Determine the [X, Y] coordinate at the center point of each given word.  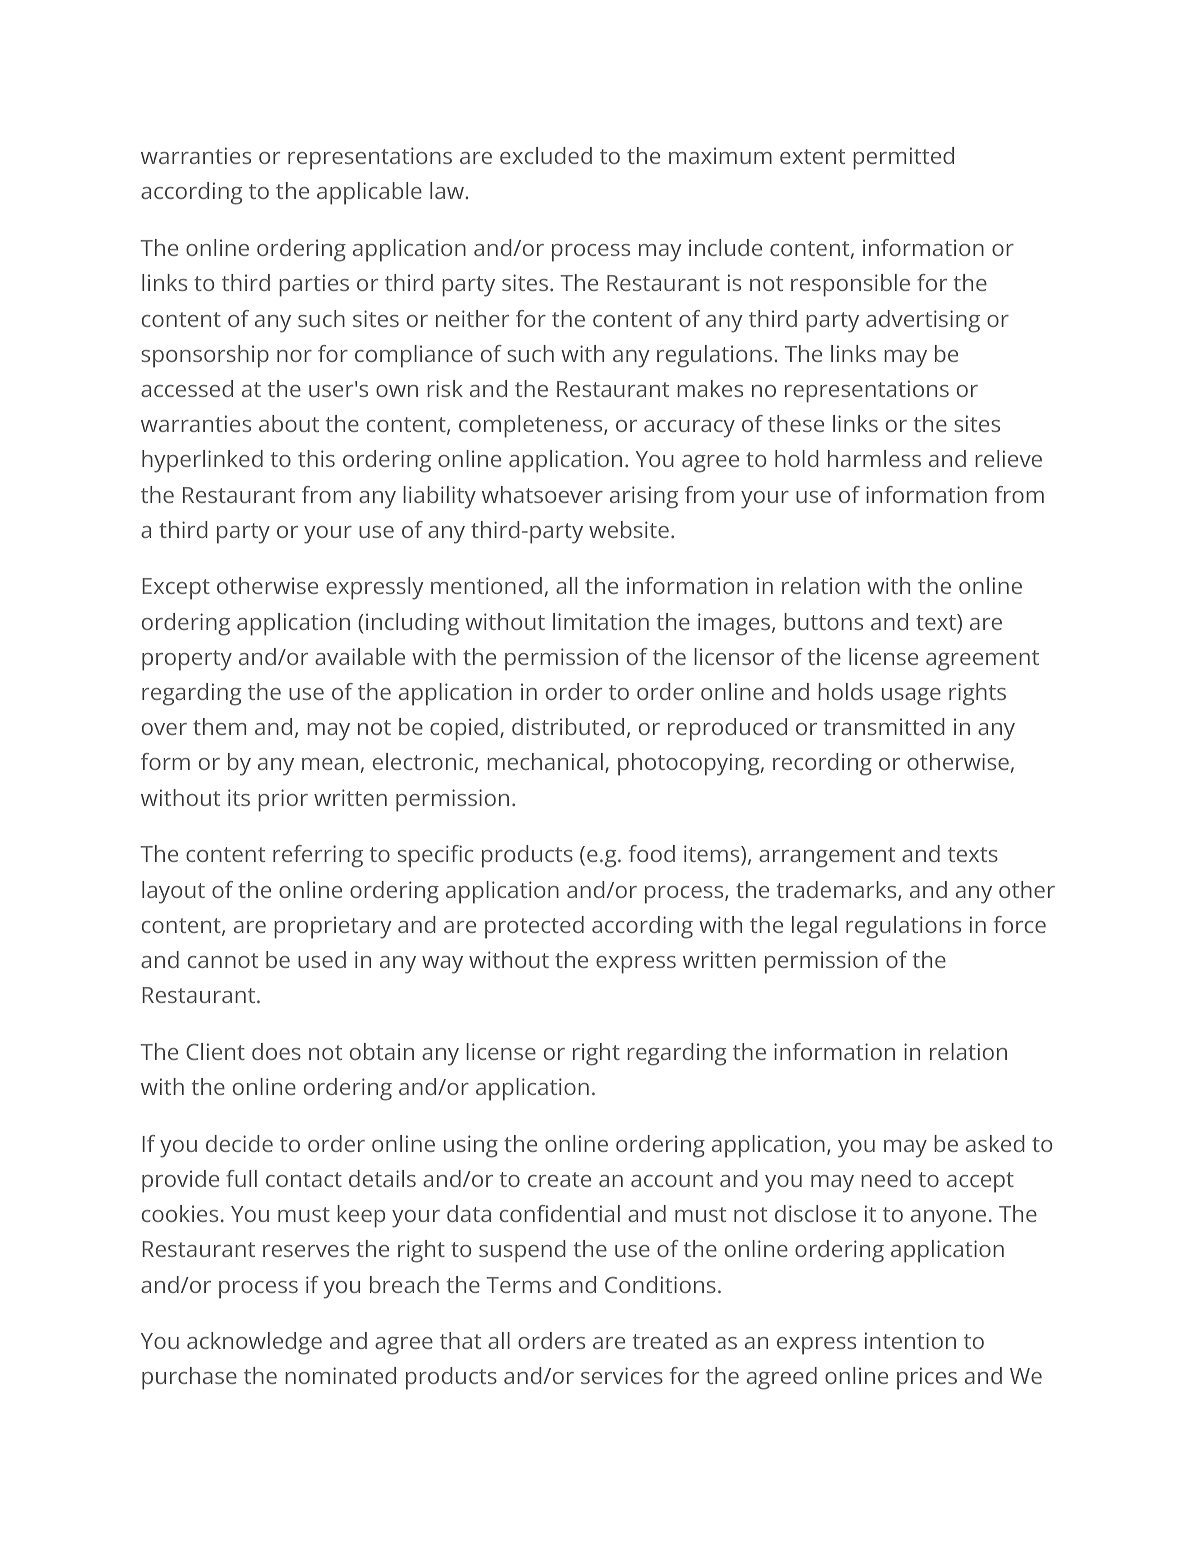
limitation [601, 621]
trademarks [838, 891]
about [289, 423]
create [559, 1179]
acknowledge [254, 1343]
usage [911, 697]
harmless [874, 458]
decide [239, 1143]
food [652, 853]
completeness [532, 426]
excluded [546, 155]
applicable [369, 193]
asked [995, 1143]
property [187, 660]
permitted [903, 158]
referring [318, 856]
